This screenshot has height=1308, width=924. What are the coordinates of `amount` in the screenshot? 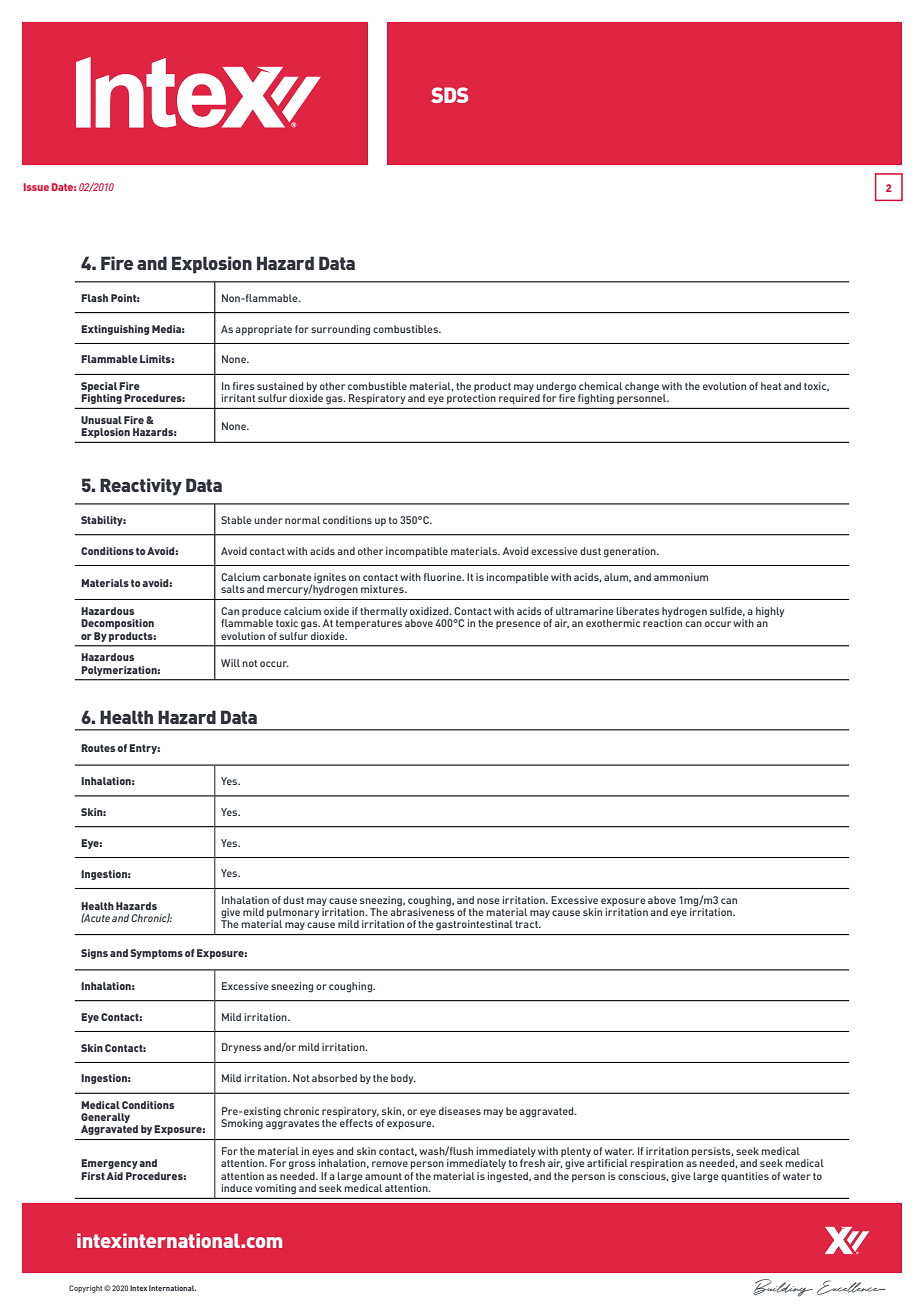 It's located at (383, 1176).
